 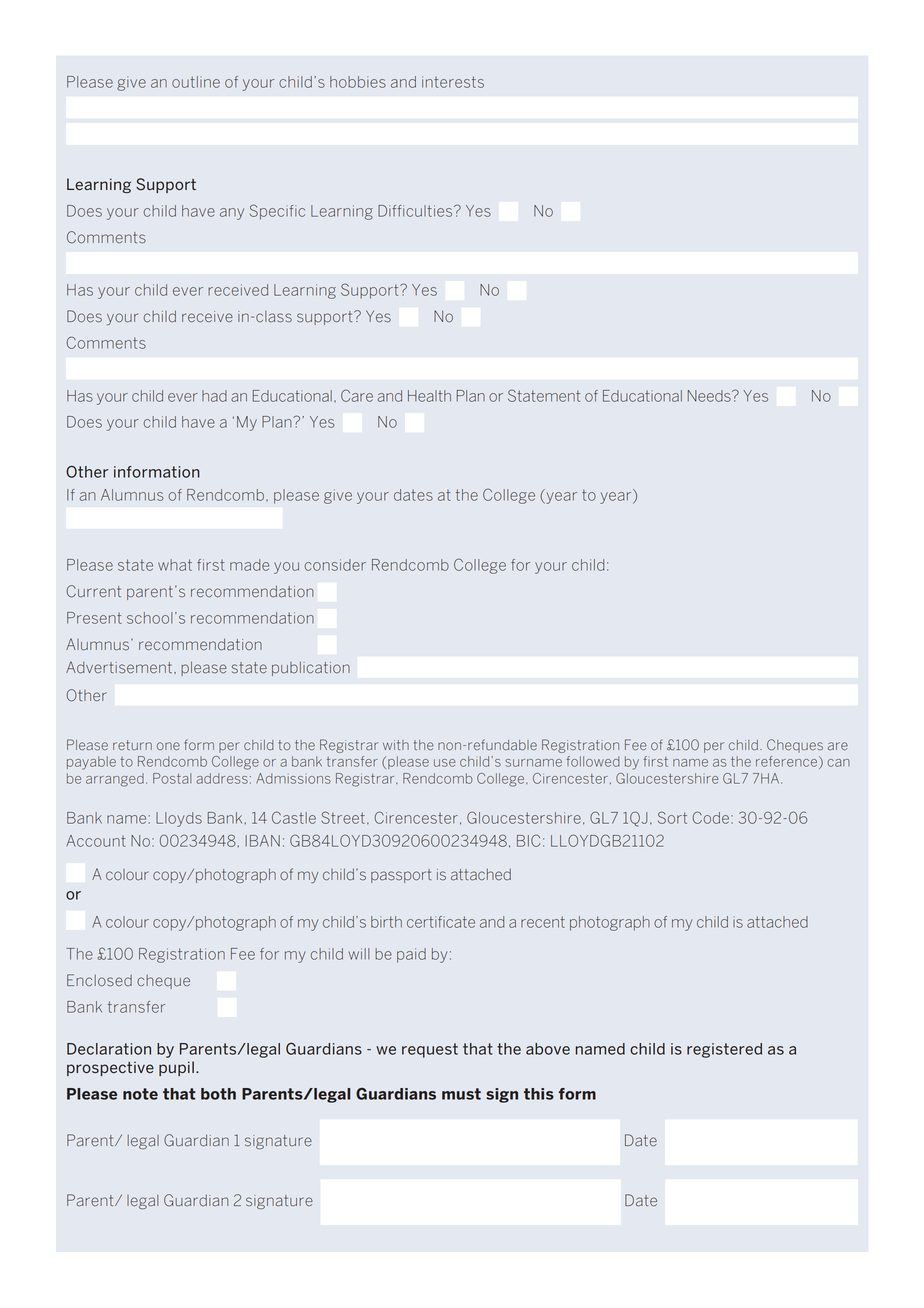 I want to click on consider, so click(x=335, y=565).
